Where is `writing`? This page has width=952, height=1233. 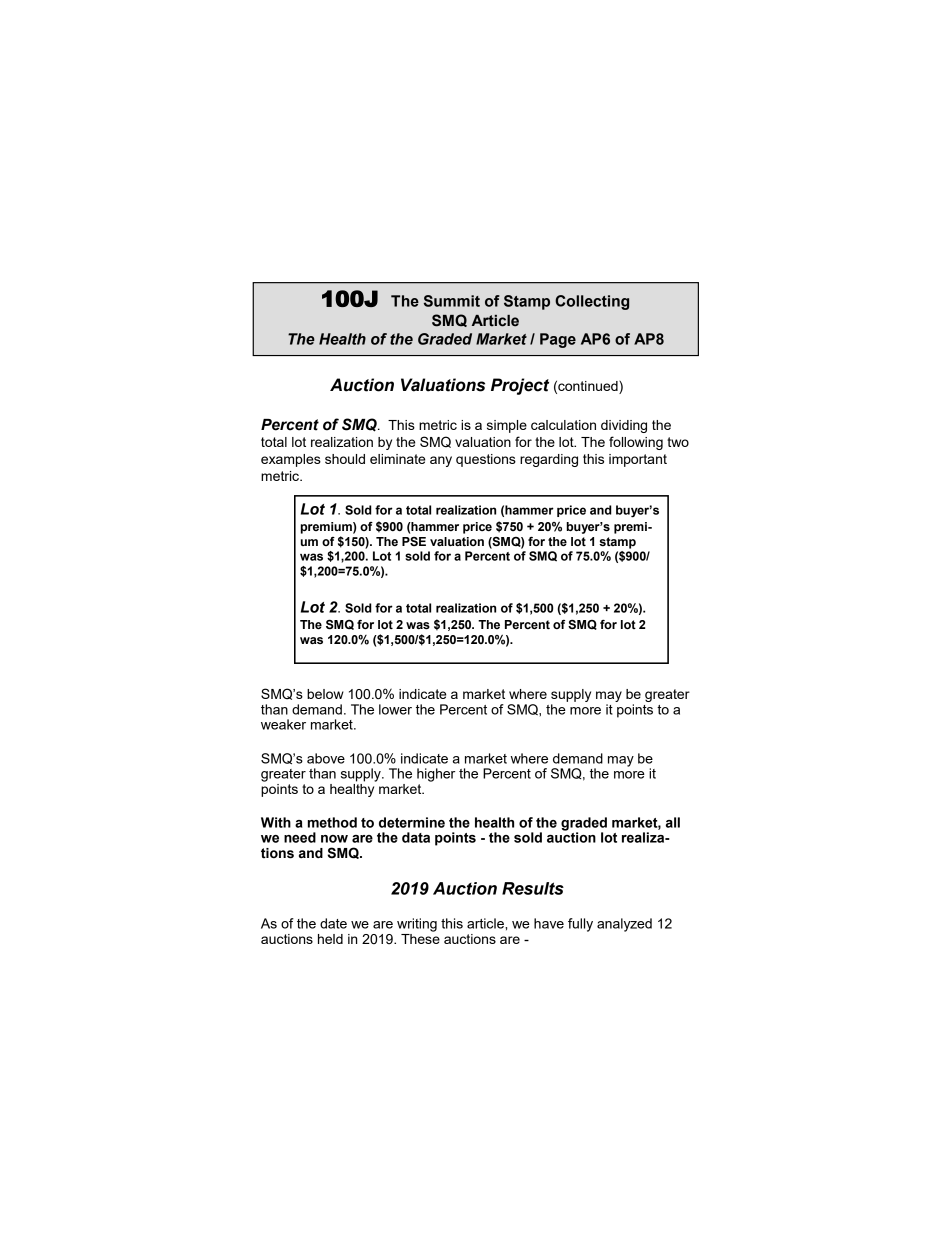 writing is located at coordinates (417, 925).
